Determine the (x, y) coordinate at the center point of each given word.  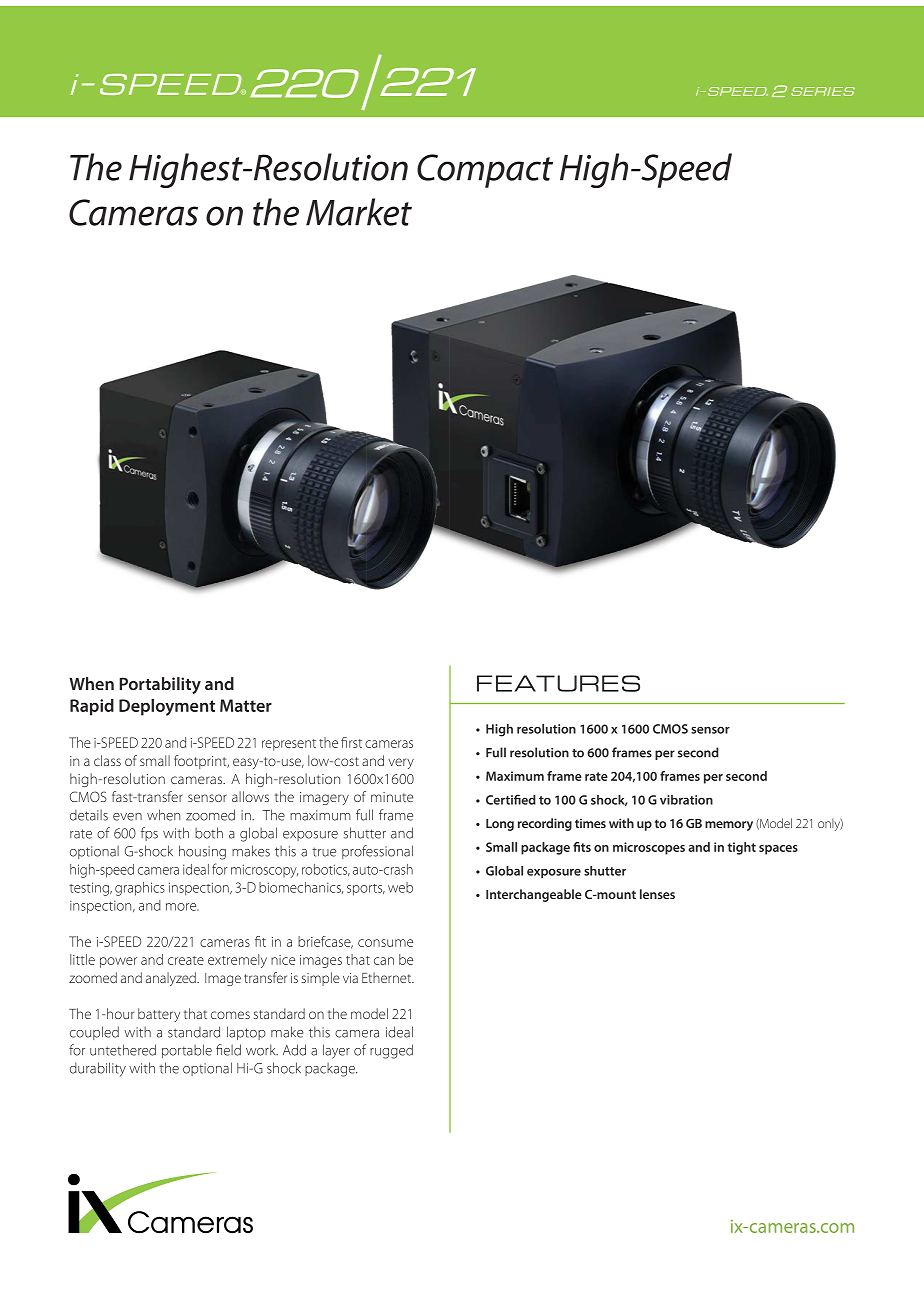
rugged (391, 1051)
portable (187, 1051)
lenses (657, 894)
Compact (485, 171)
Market (359, 212)
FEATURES (558, 683)
